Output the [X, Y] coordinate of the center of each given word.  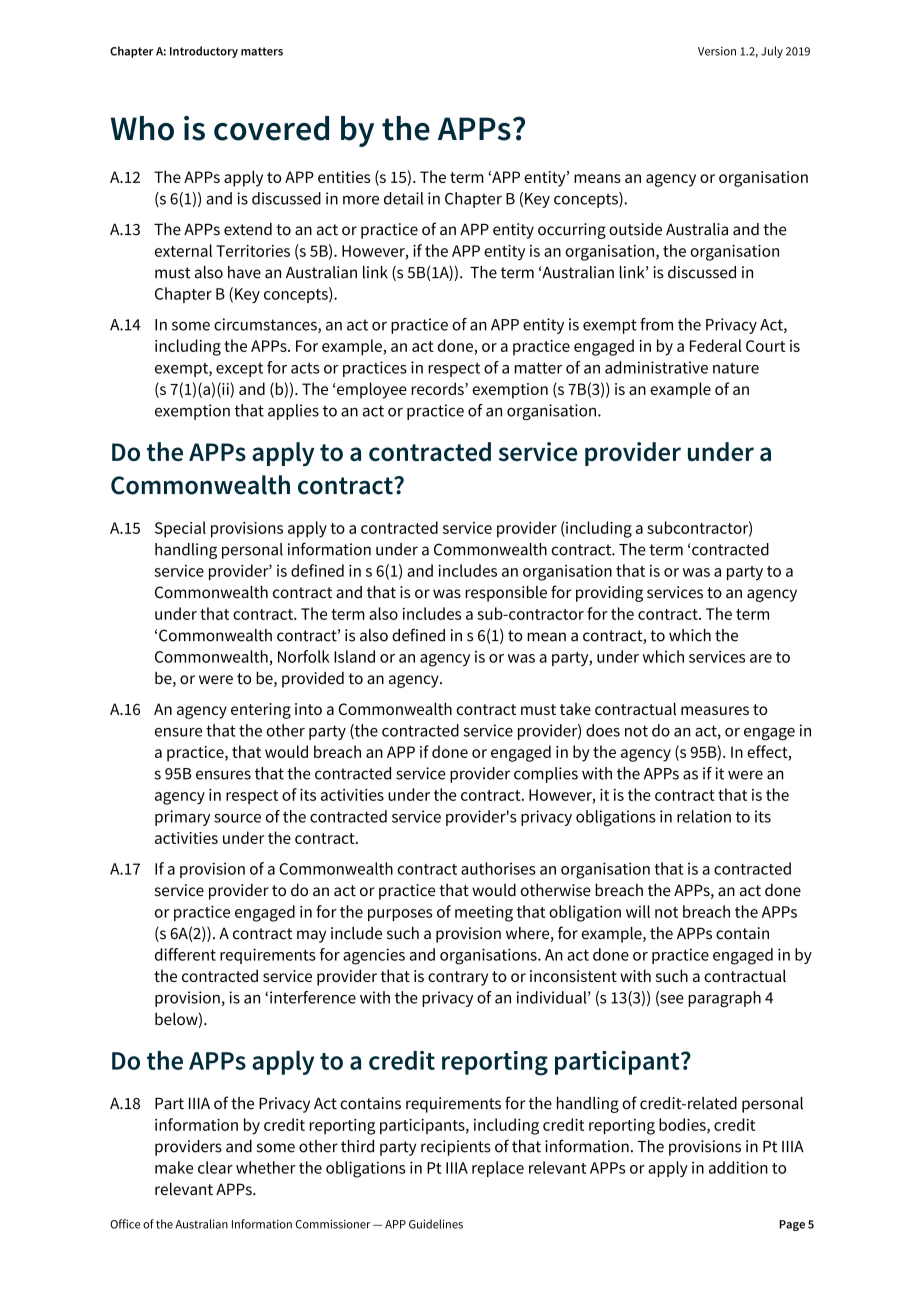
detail [403, 198]
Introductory [204, 52]
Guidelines [436, 1224]
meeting [484, 914]
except [239, 370]
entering [261, 711]
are [761, 658]
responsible [506, 594]
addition [738, 1167]
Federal [716, 345]
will [638, 911]
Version [717, 51]
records [438, 388]
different [185, 954]
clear [215, 1167]
